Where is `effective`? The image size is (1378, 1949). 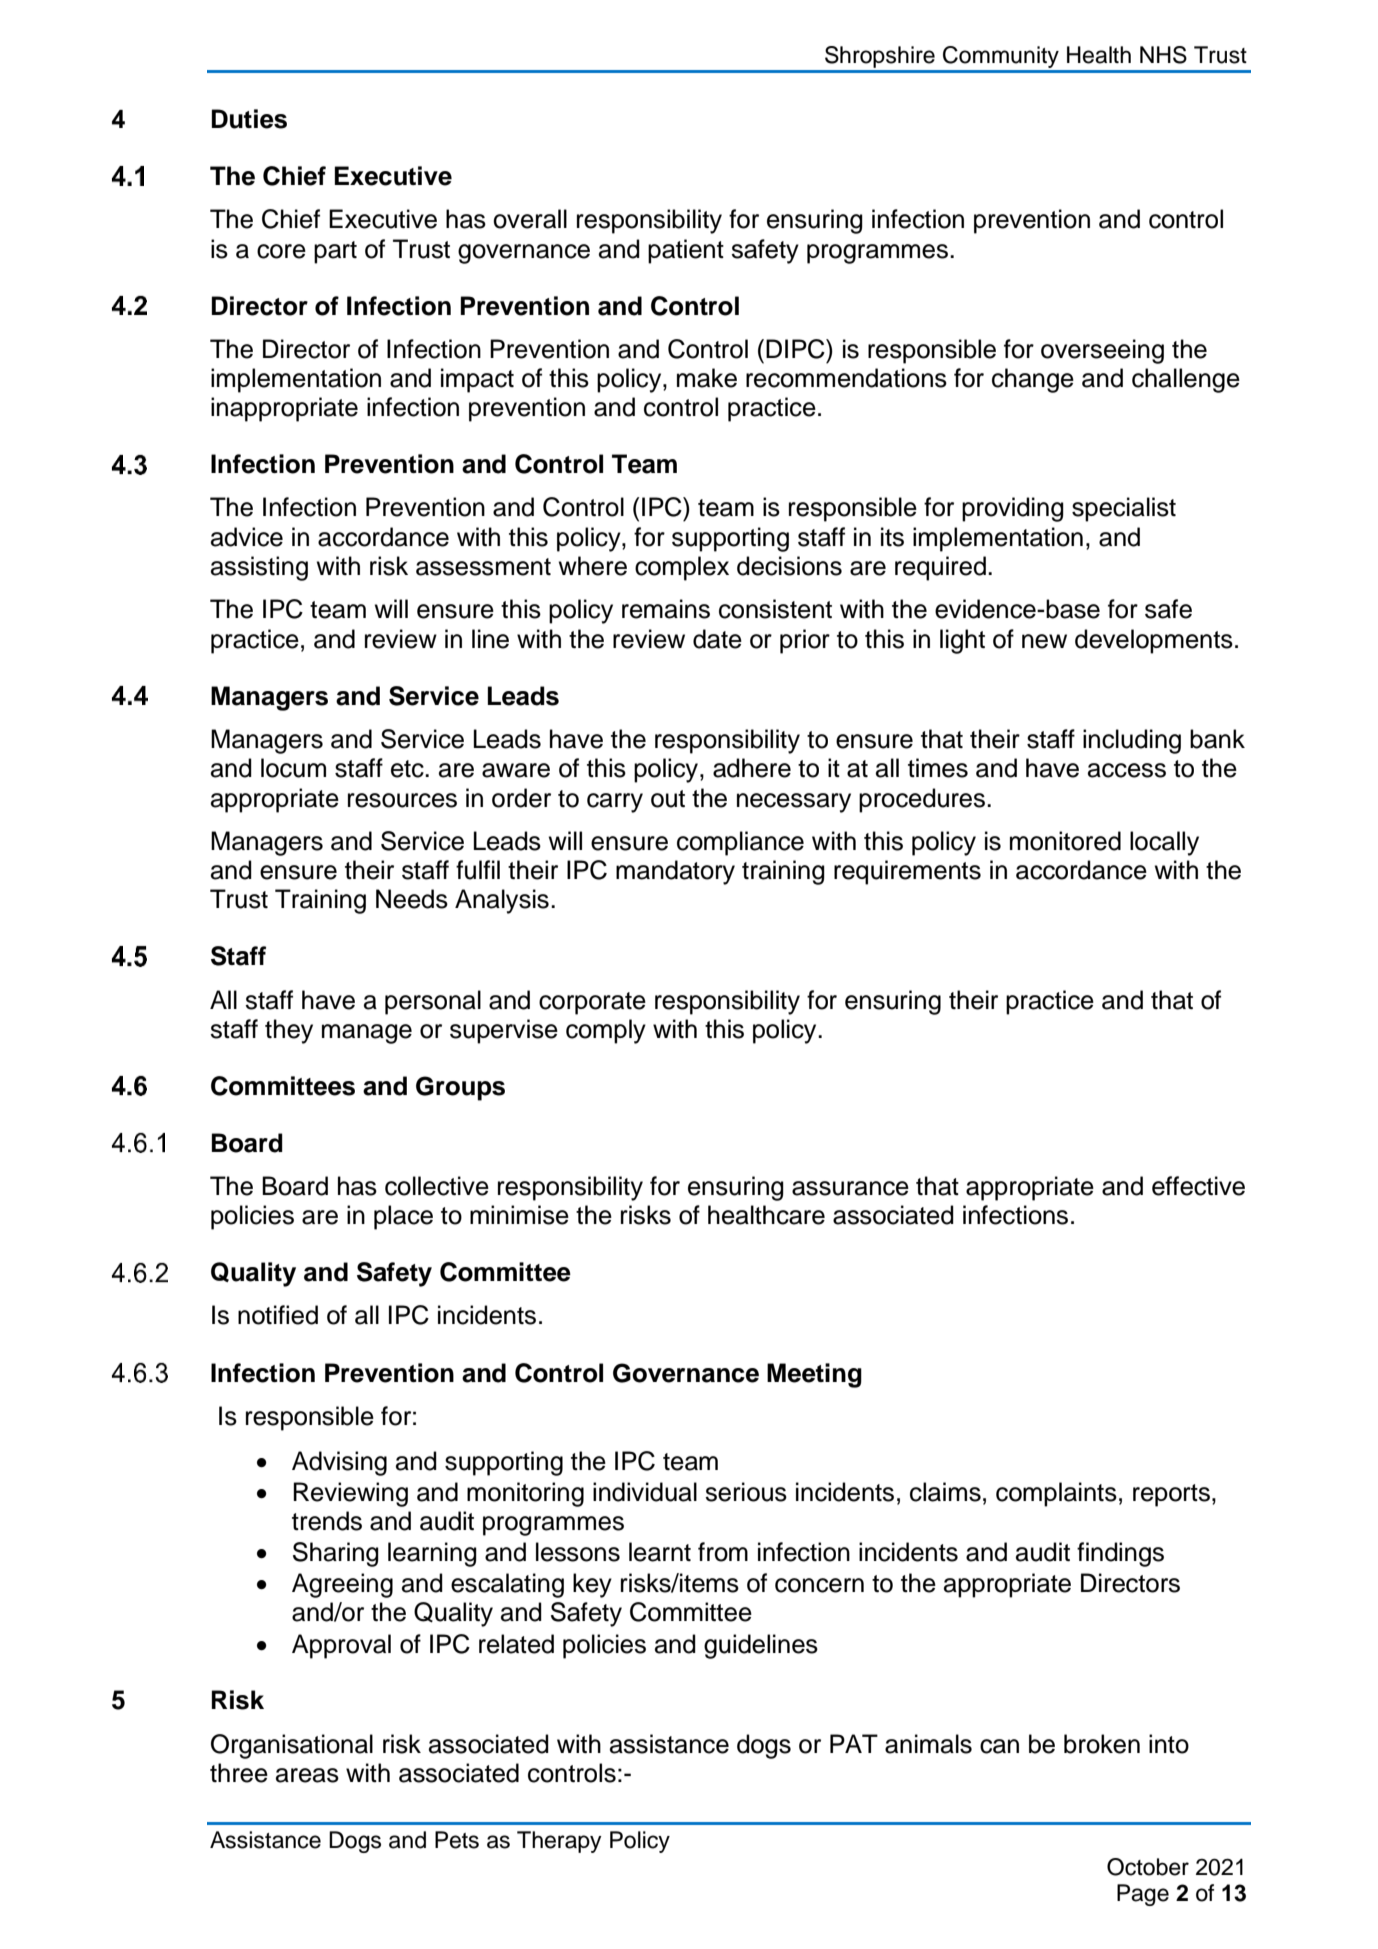
effective is located at coordinates (1198, 1186).
